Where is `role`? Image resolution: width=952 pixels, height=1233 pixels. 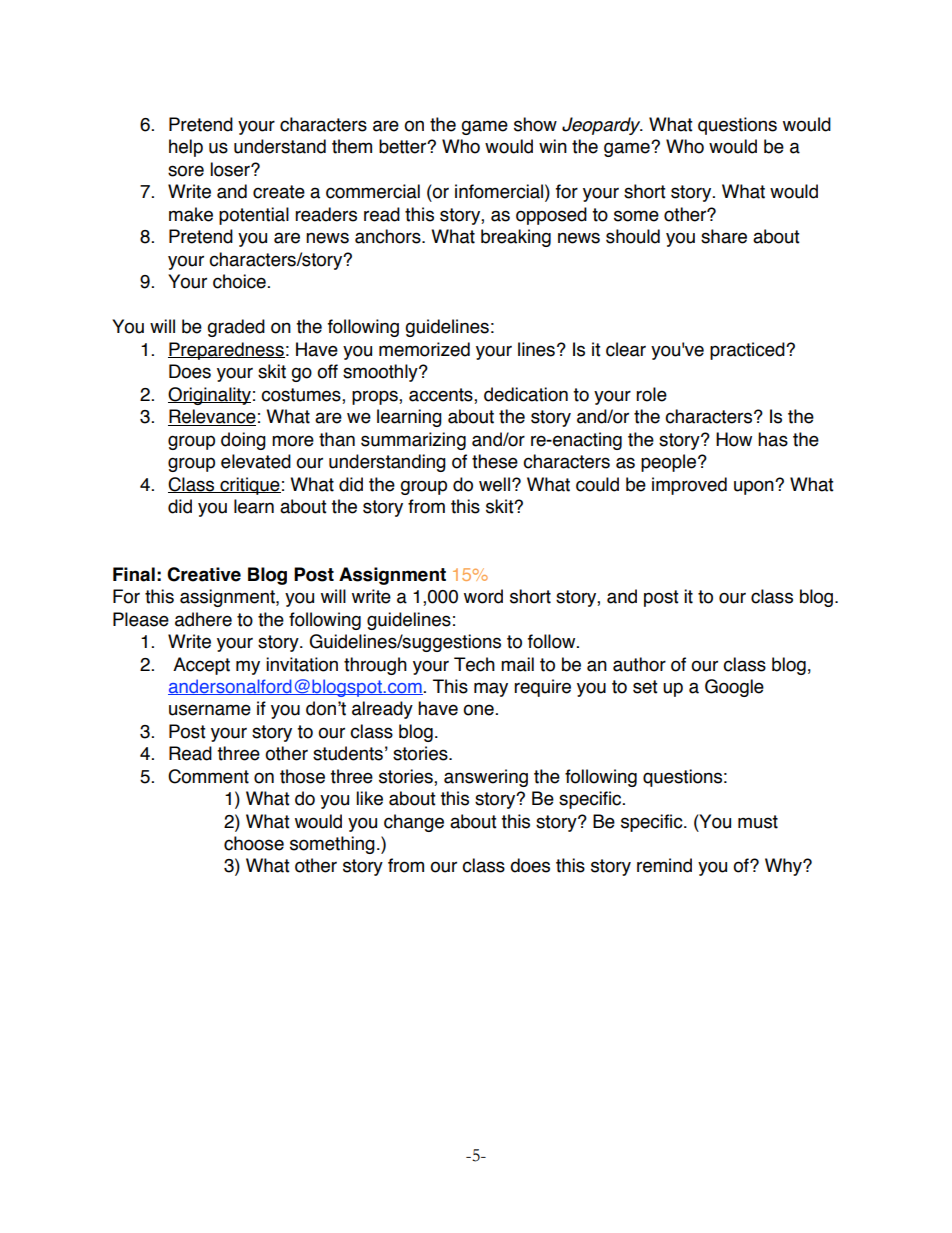 role is located at coordinates (651, 394).
